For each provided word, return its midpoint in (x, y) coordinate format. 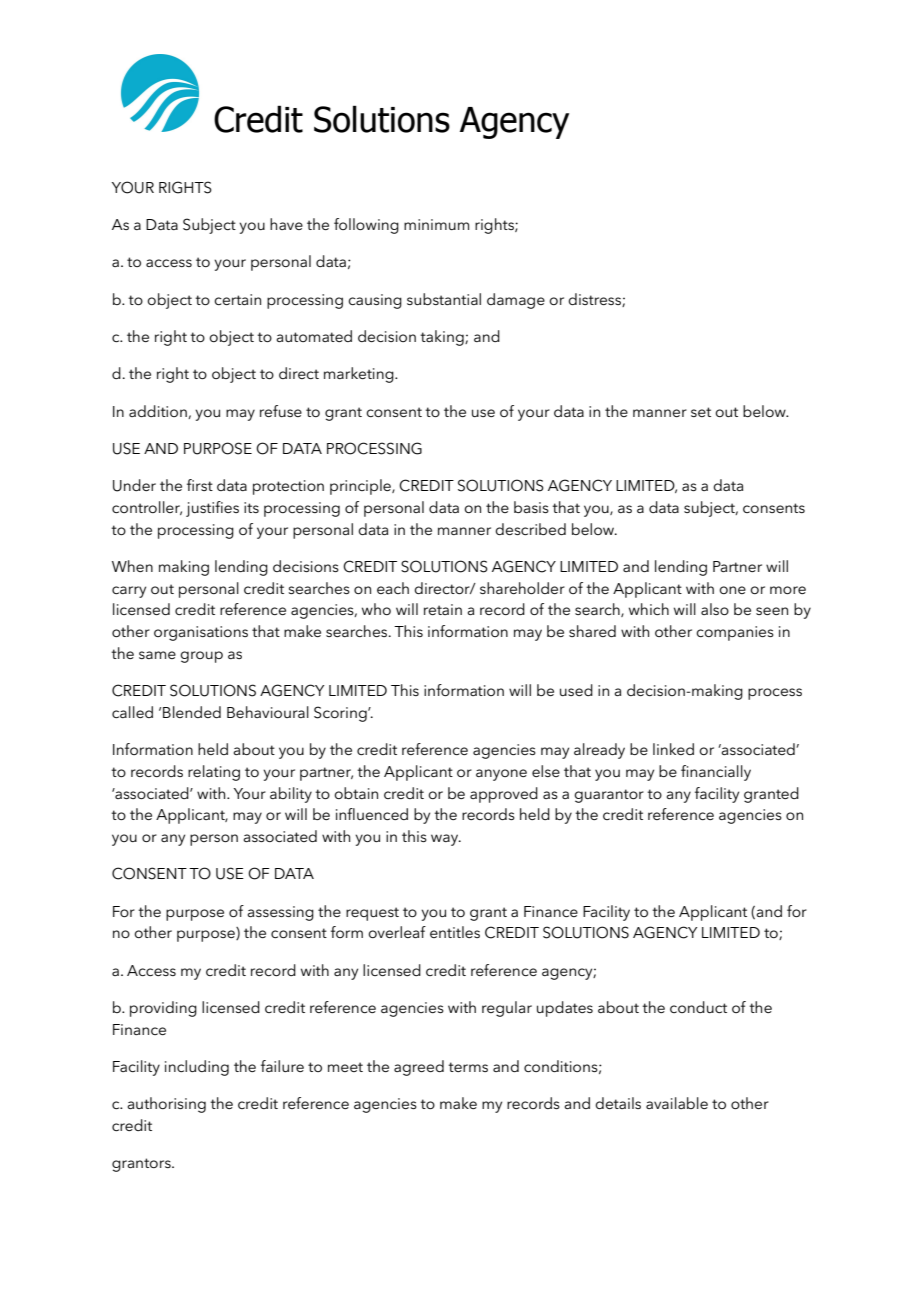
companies (735, 633)
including (197, 1068)
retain (443, 609)
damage (516, 301)
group (201, 657)
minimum (436, 224)
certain (237, 299)
